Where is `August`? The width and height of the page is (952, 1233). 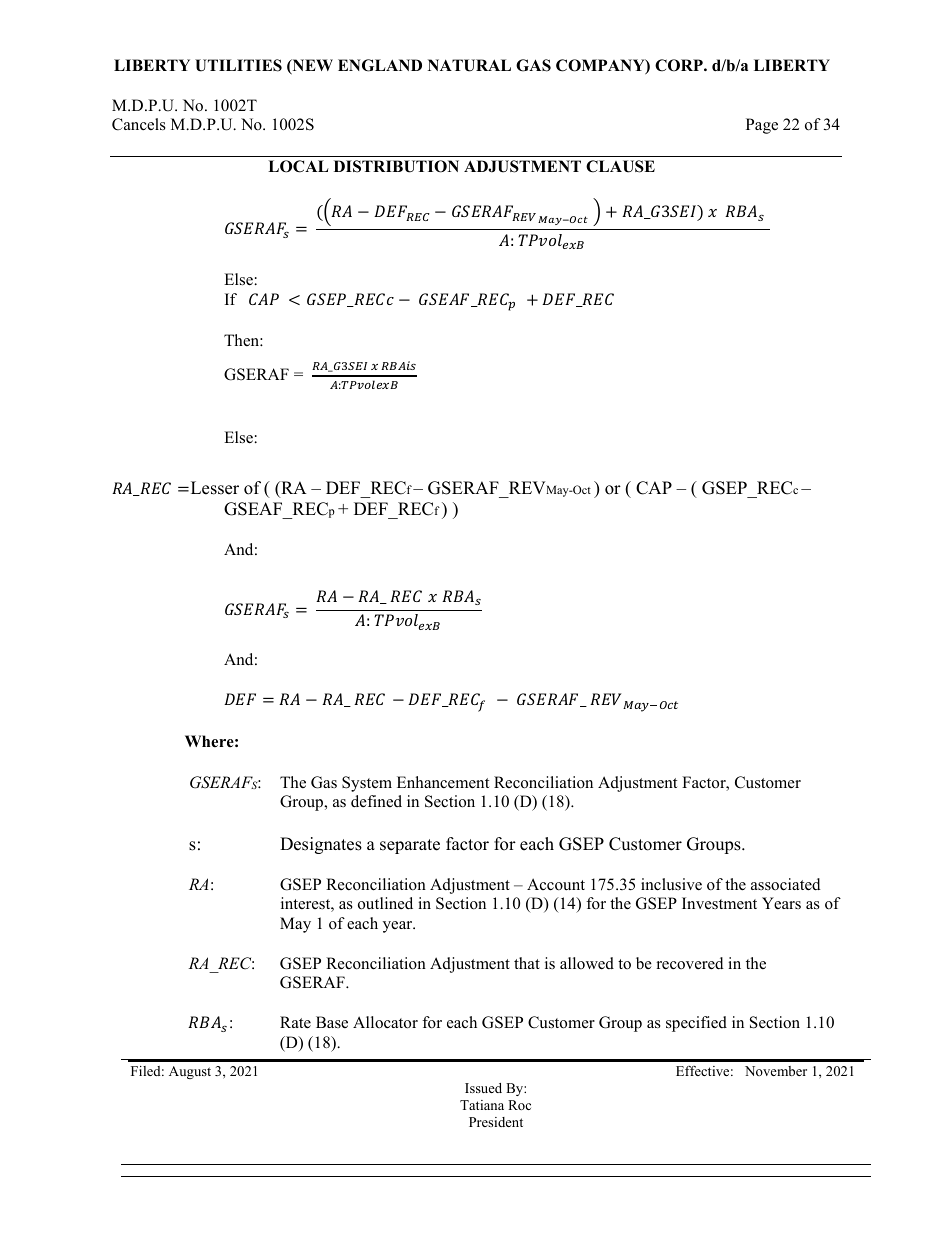 August is located at coordinates (190, 1072).
